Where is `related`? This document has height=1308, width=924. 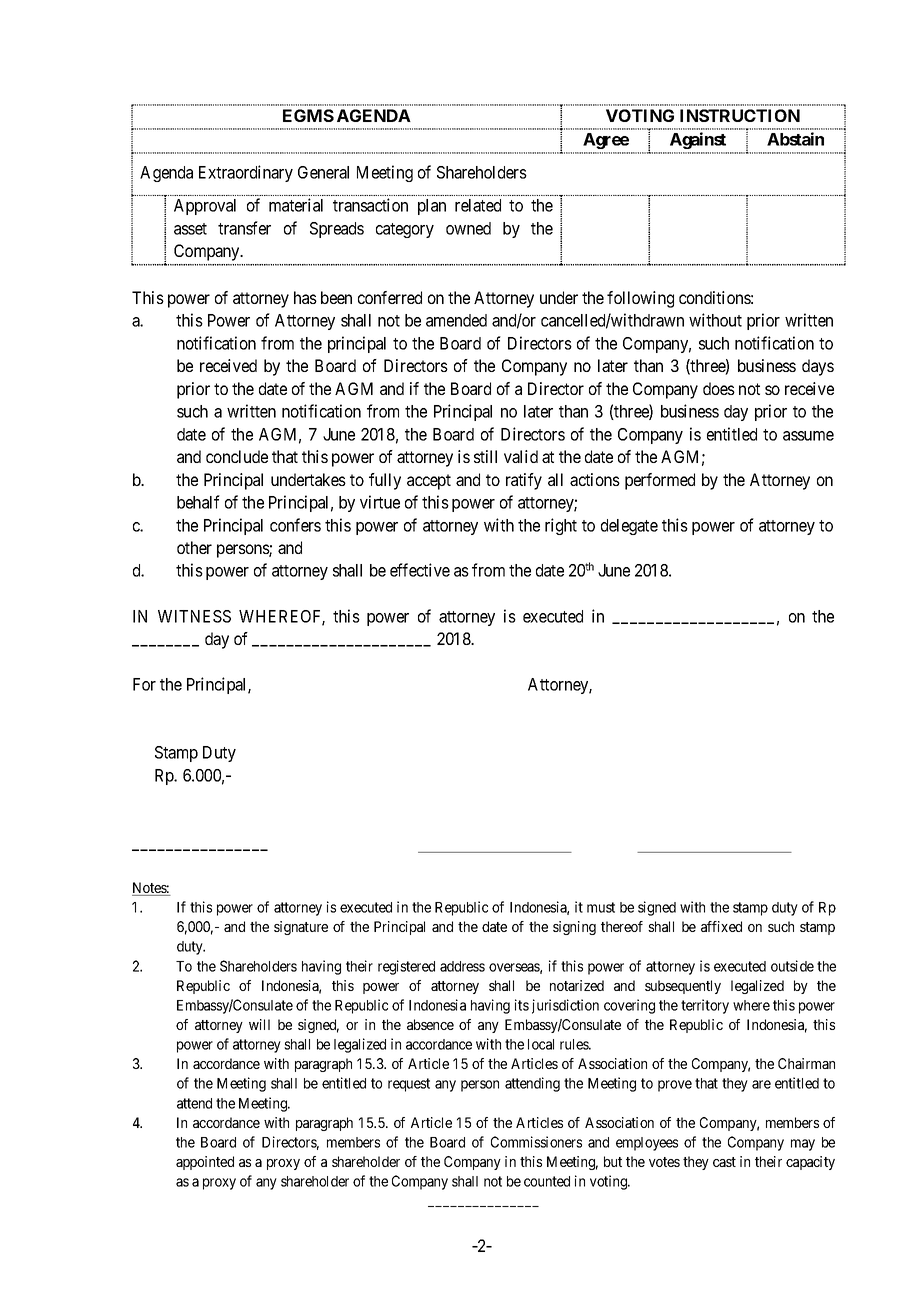 related is located at coordinates (478, 205).
